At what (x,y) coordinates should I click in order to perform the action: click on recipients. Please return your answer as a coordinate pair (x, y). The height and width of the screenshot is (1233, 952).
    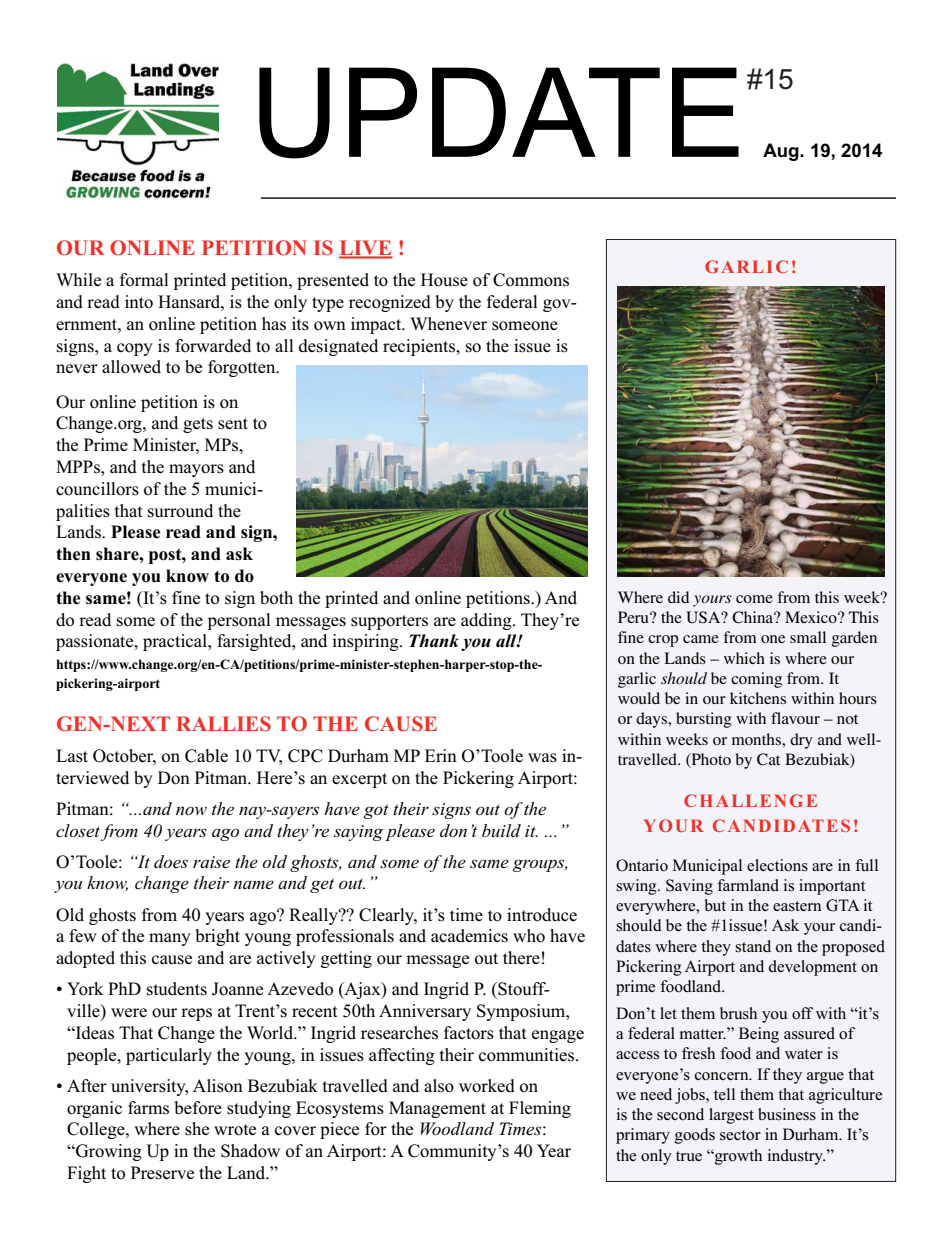
    Looking at the image, I should click on (420, 347).
